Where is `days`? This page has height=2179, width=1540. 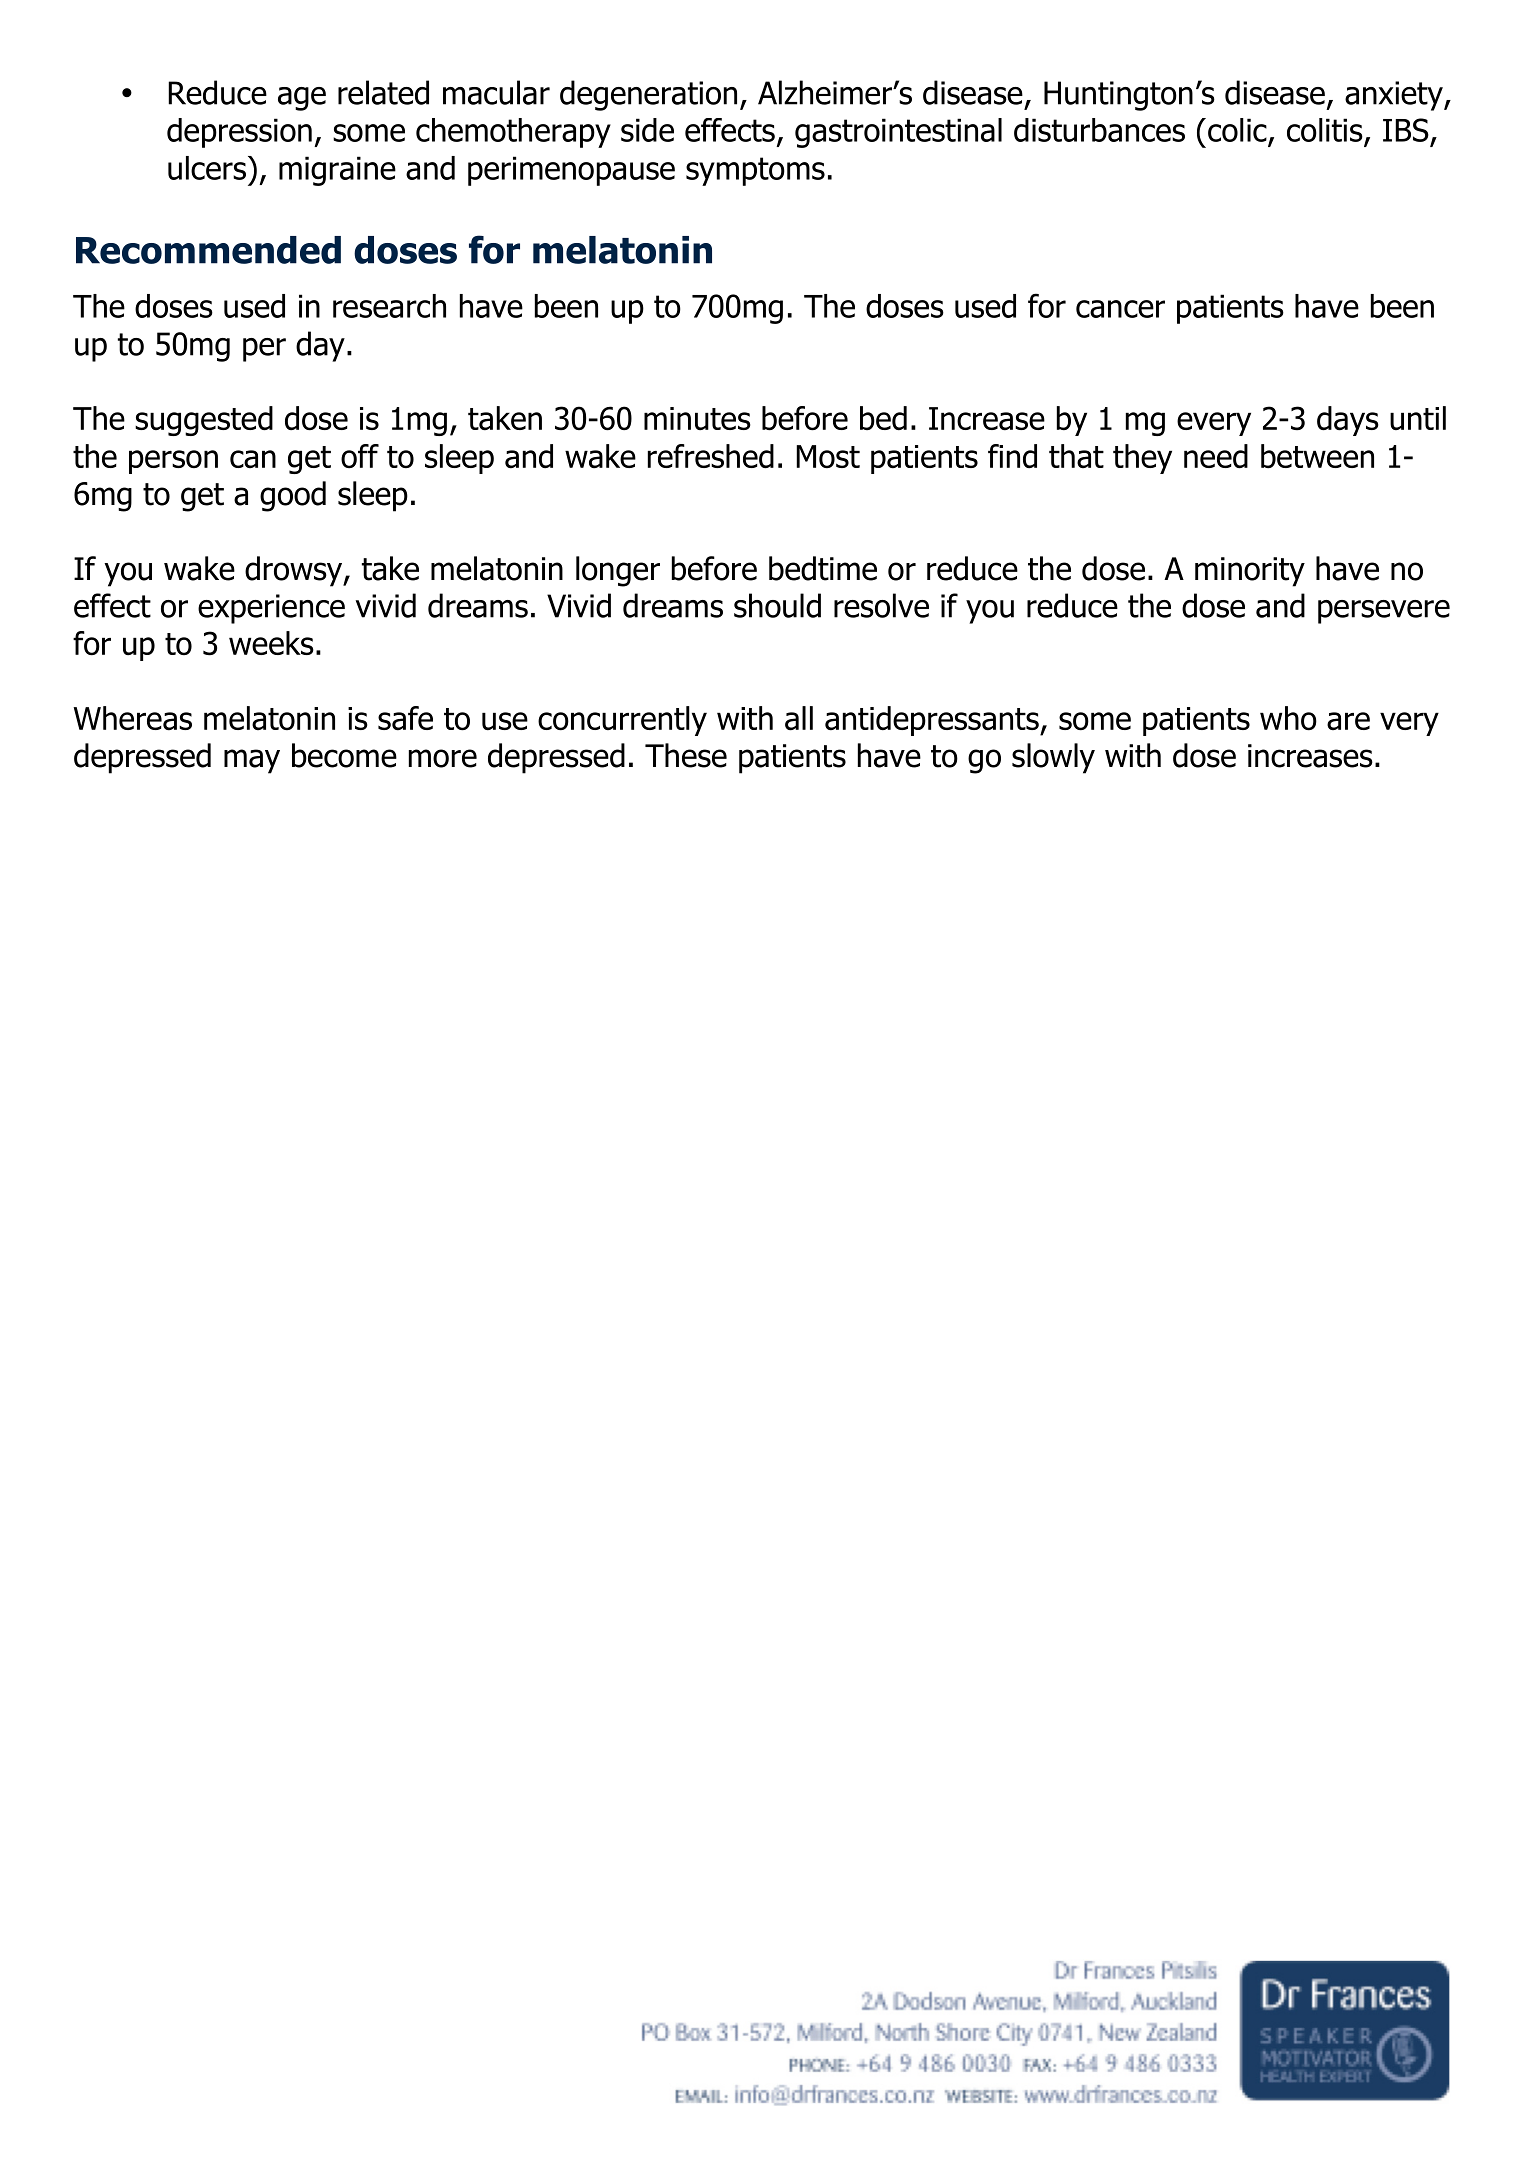
days is located at coordinates (1348, 421).
